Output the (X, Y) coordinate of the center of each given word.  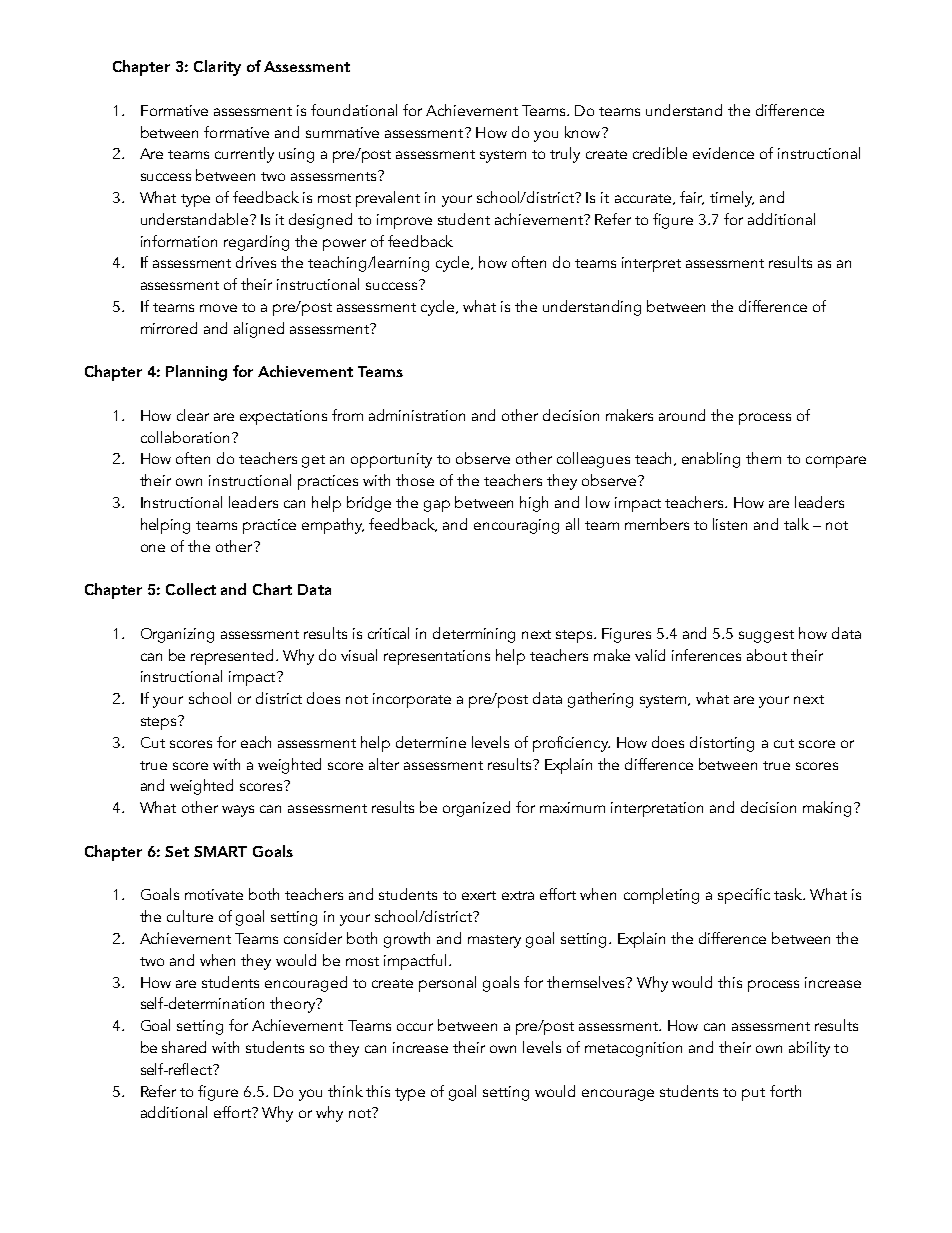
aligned (259, 330)
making (829, 809)
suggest (766, 636)
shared (184, 1047)
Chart (272, 589)
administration (417, 415)
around (682, 415)
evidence (723, 153)
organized (476, 809)
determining (474, 635)
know (584, 132)
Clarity (217, 68)
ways (238, 811)
